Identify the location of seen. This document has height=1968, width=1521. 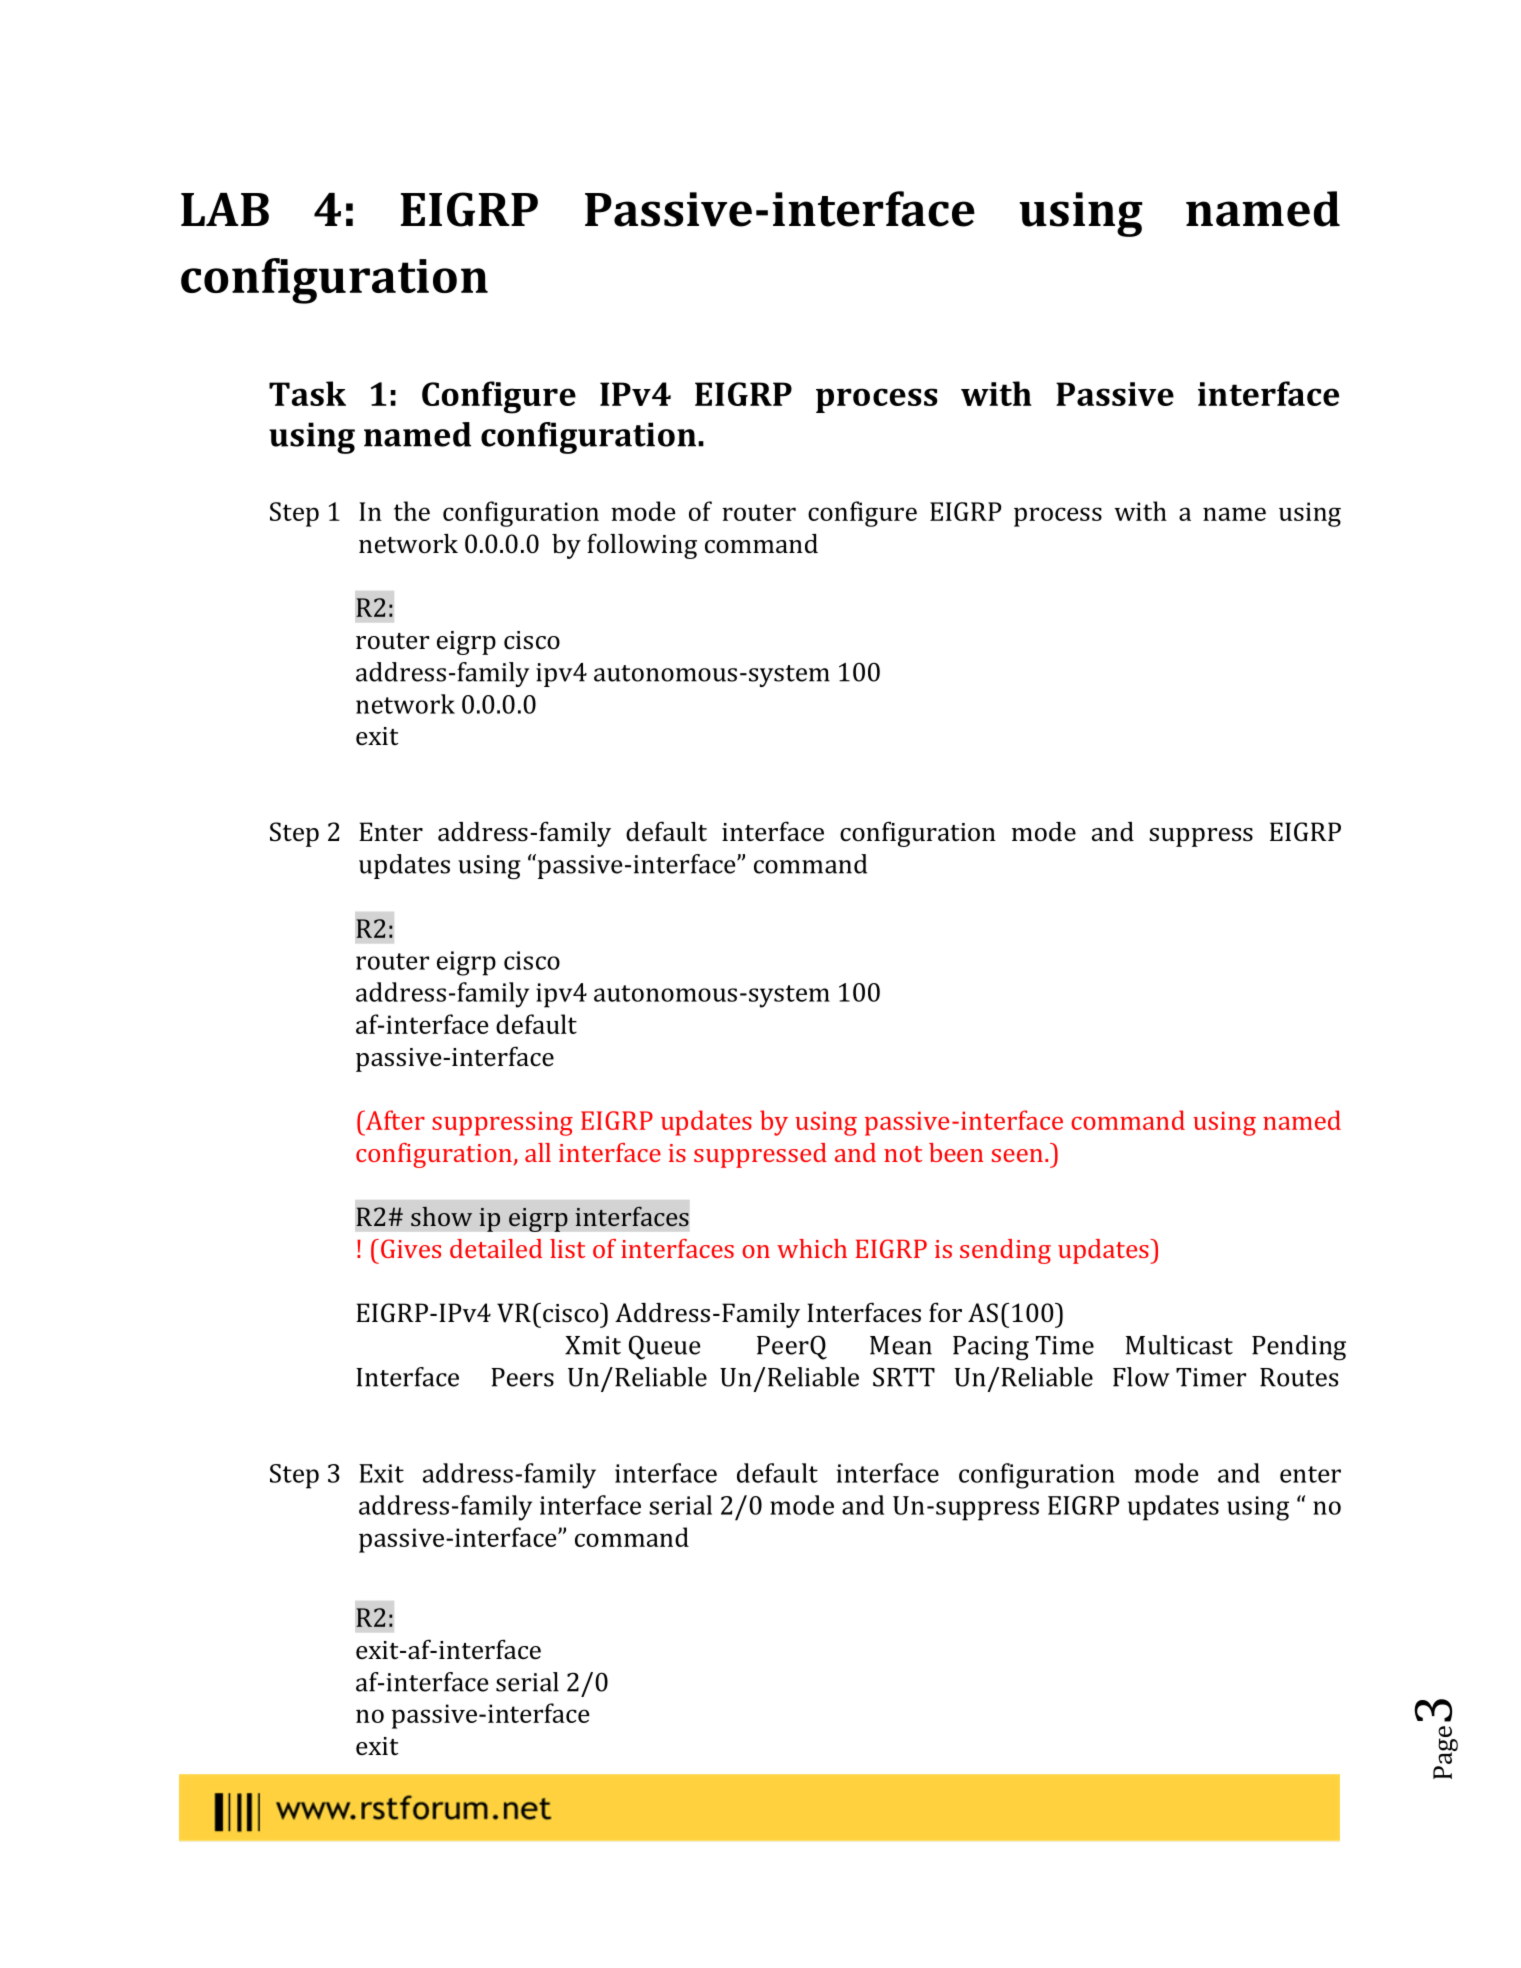
(1017, 1155).
